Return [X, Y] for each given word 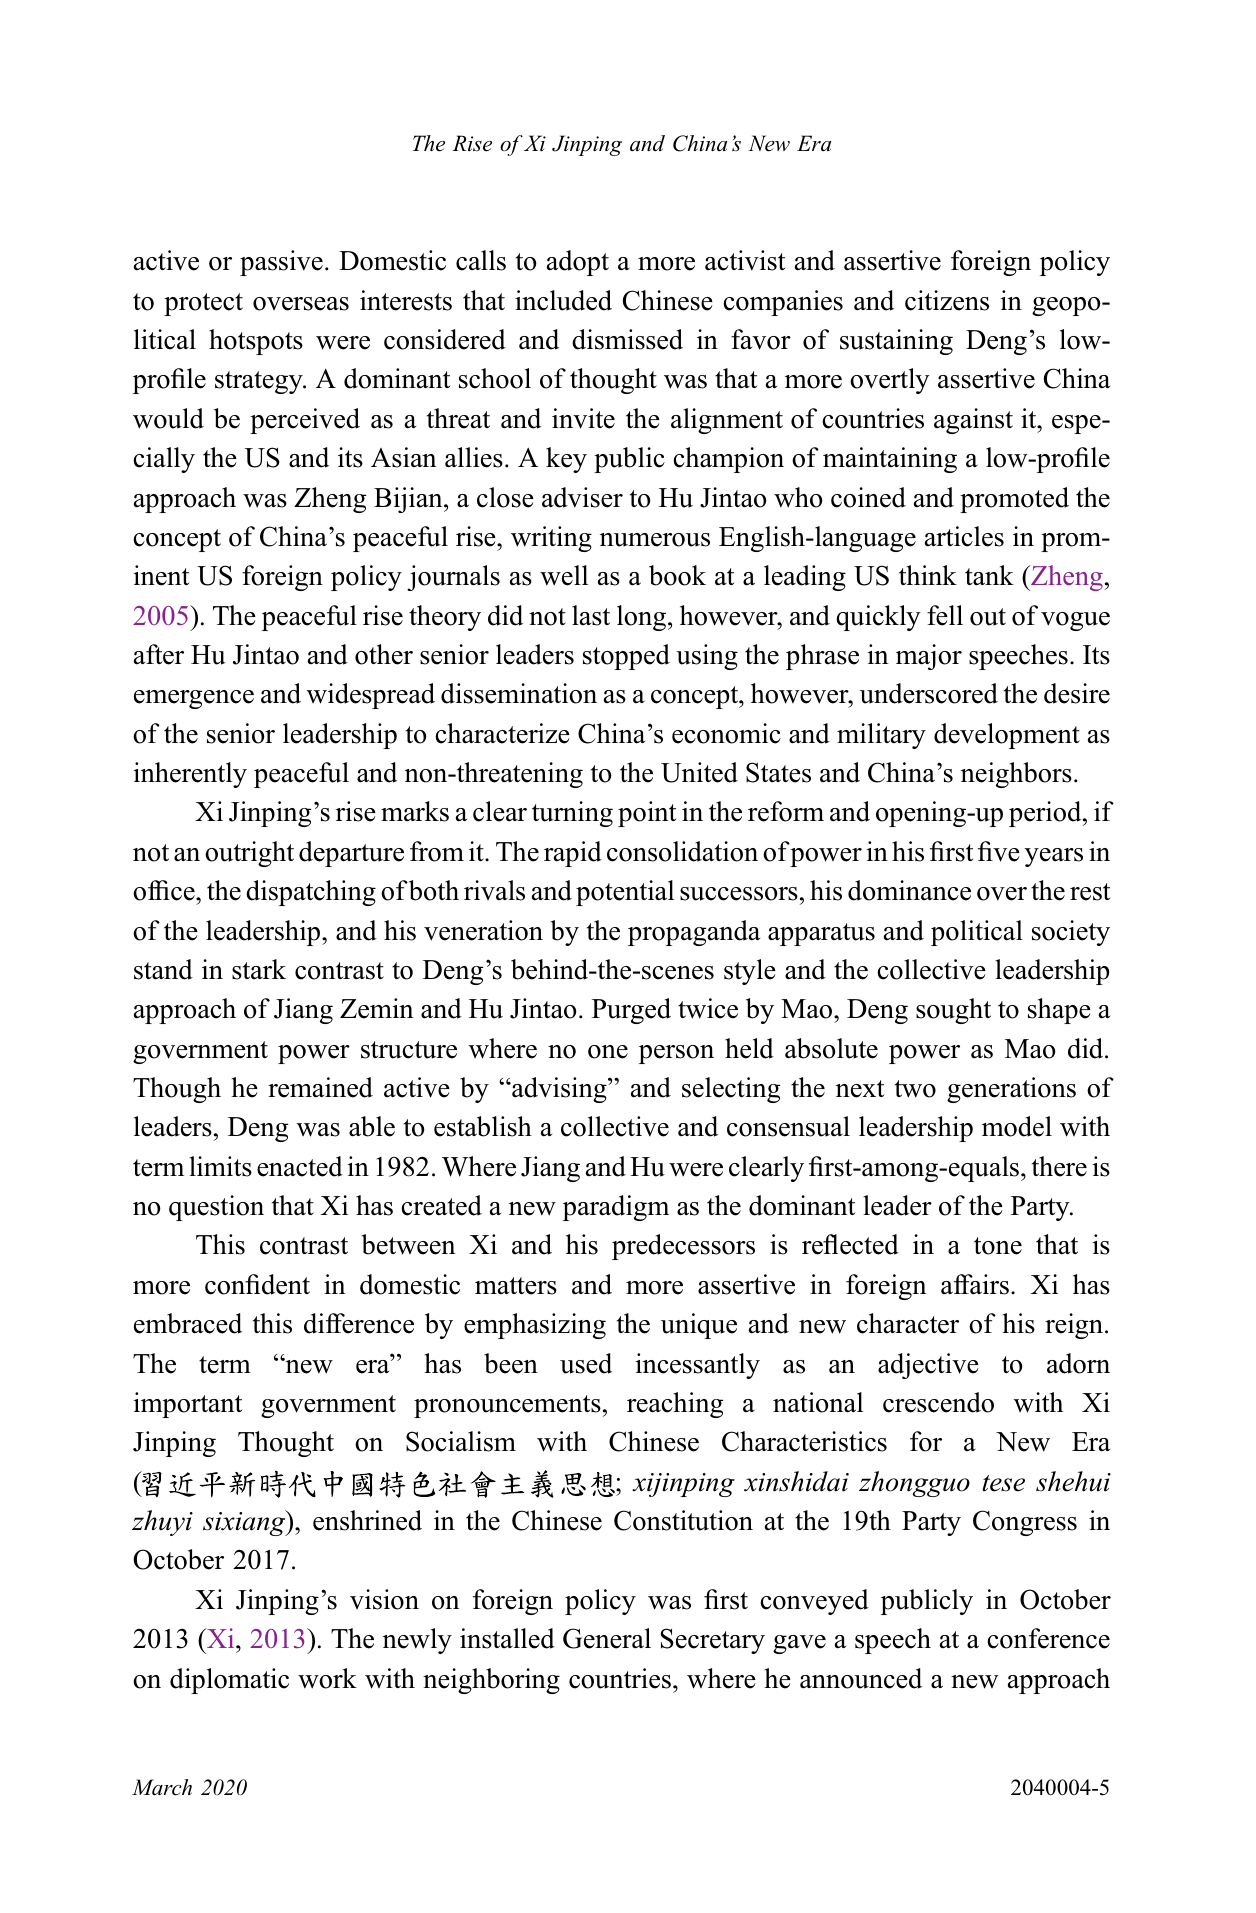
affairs [975, 1284]
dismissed [627, 339]
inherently [190, 775]
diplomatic [229, 1681]
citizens [947, 300]
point [647, 814]
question [216, 1208]
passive [281, 263]
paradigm [616, 1208]
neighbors [1016, 775]
